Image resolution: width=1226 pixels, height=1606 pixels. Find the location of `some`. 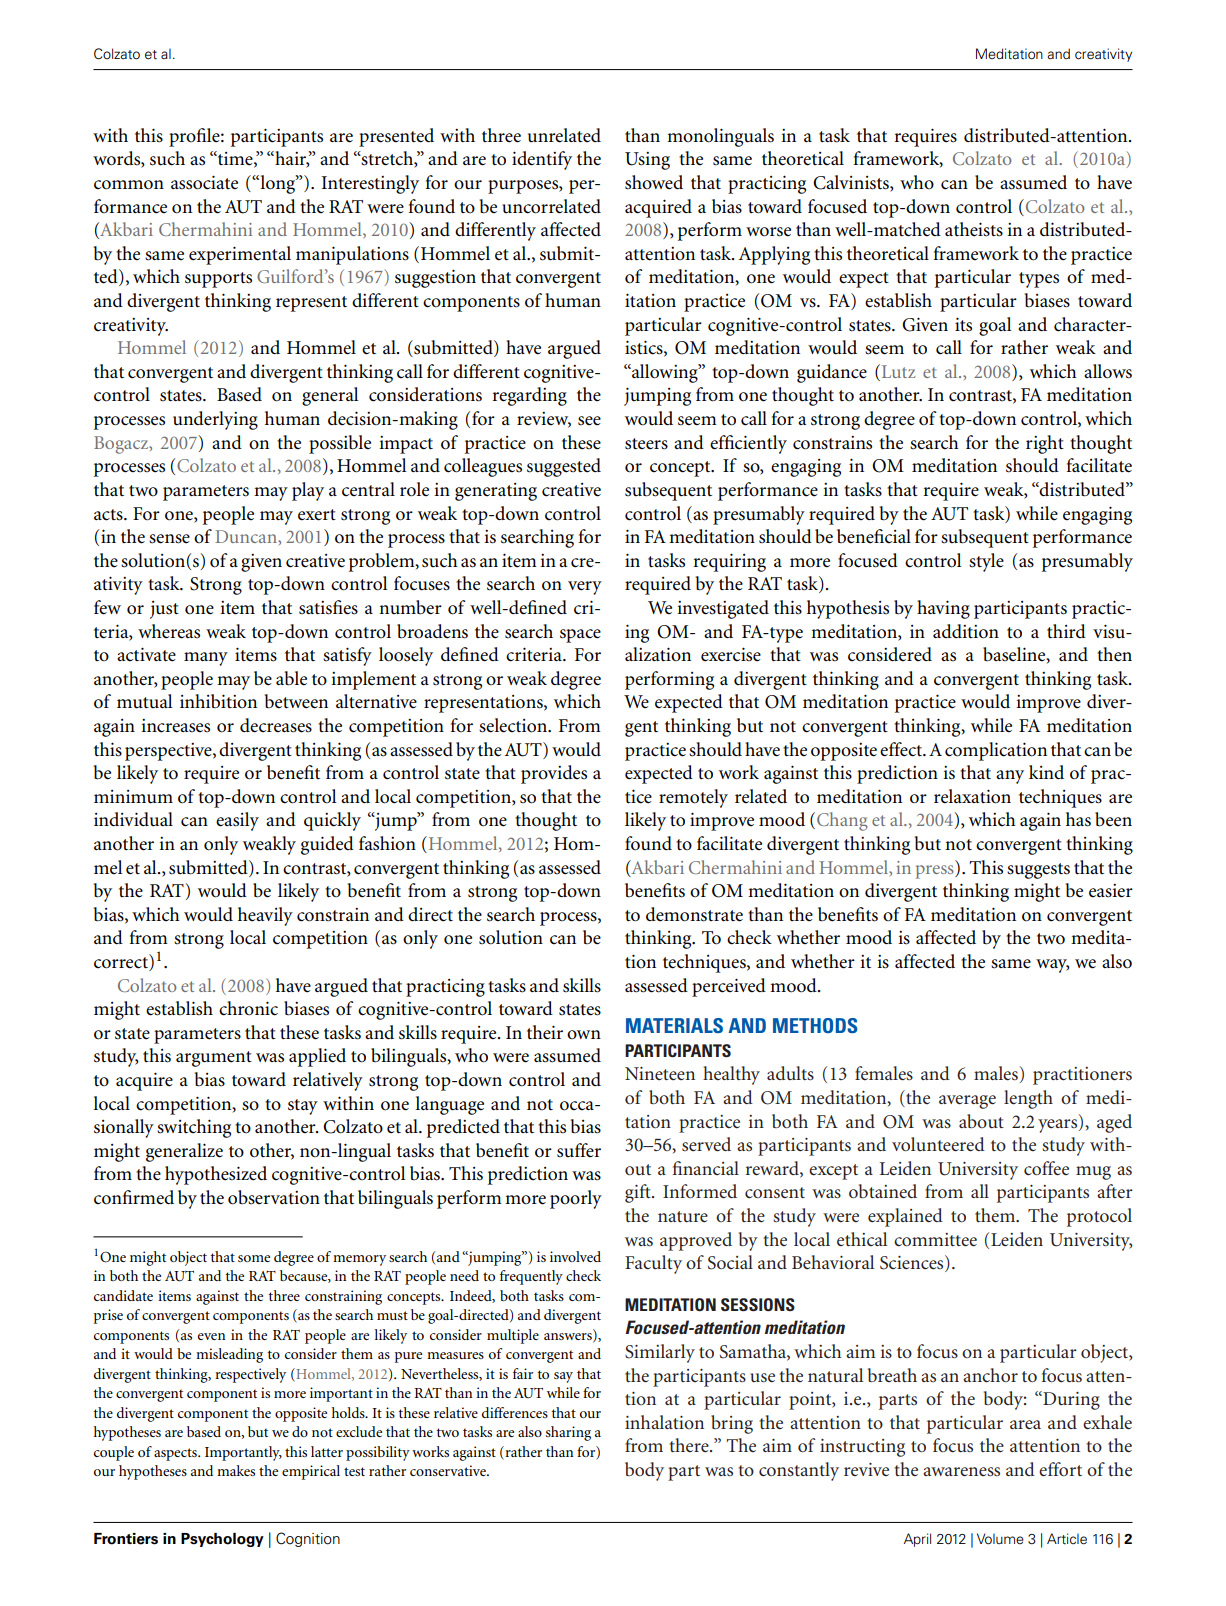

some is located at coordinates (254, 1258).
